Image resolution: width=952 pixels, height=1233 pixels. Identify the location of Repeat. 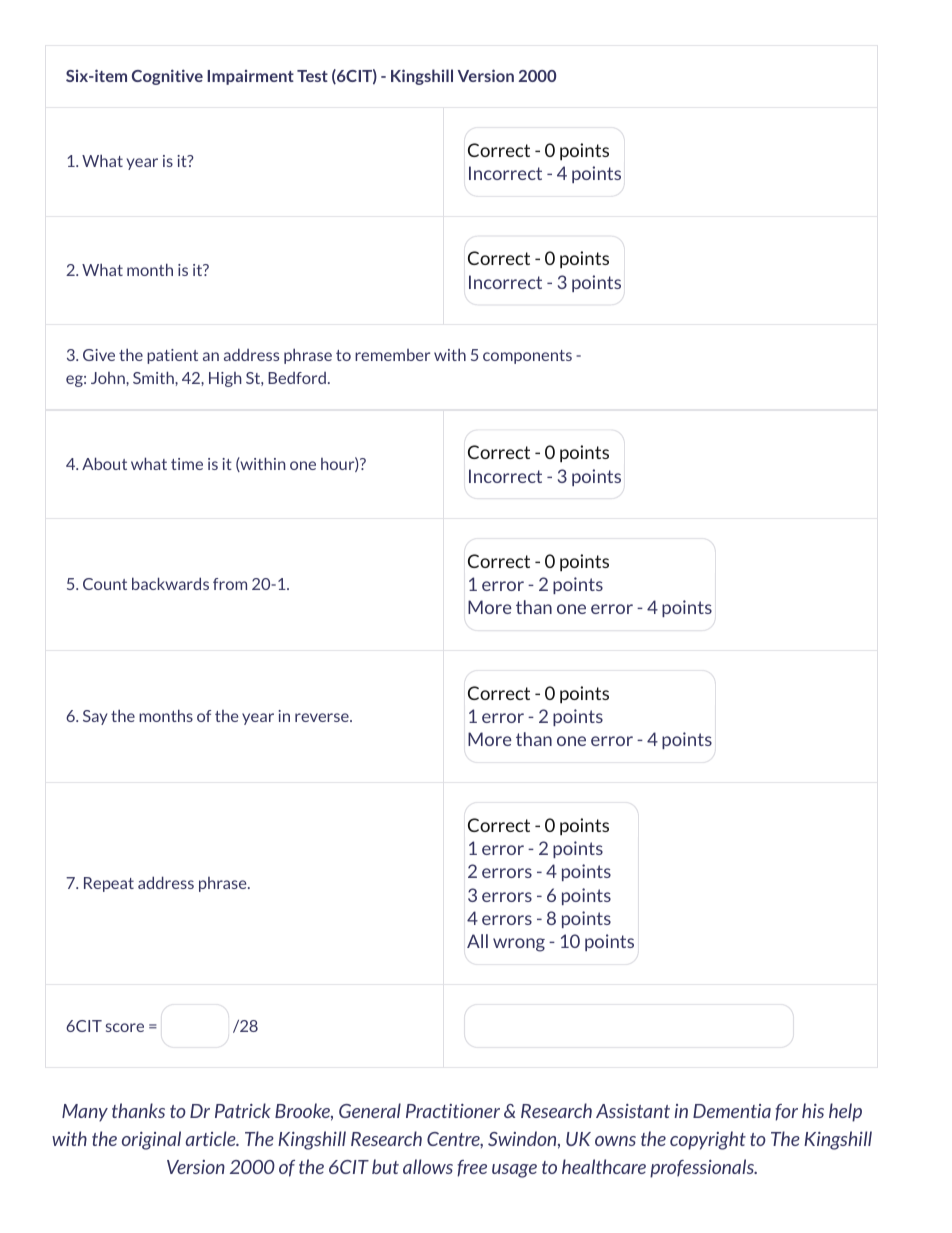
(109, 884).
